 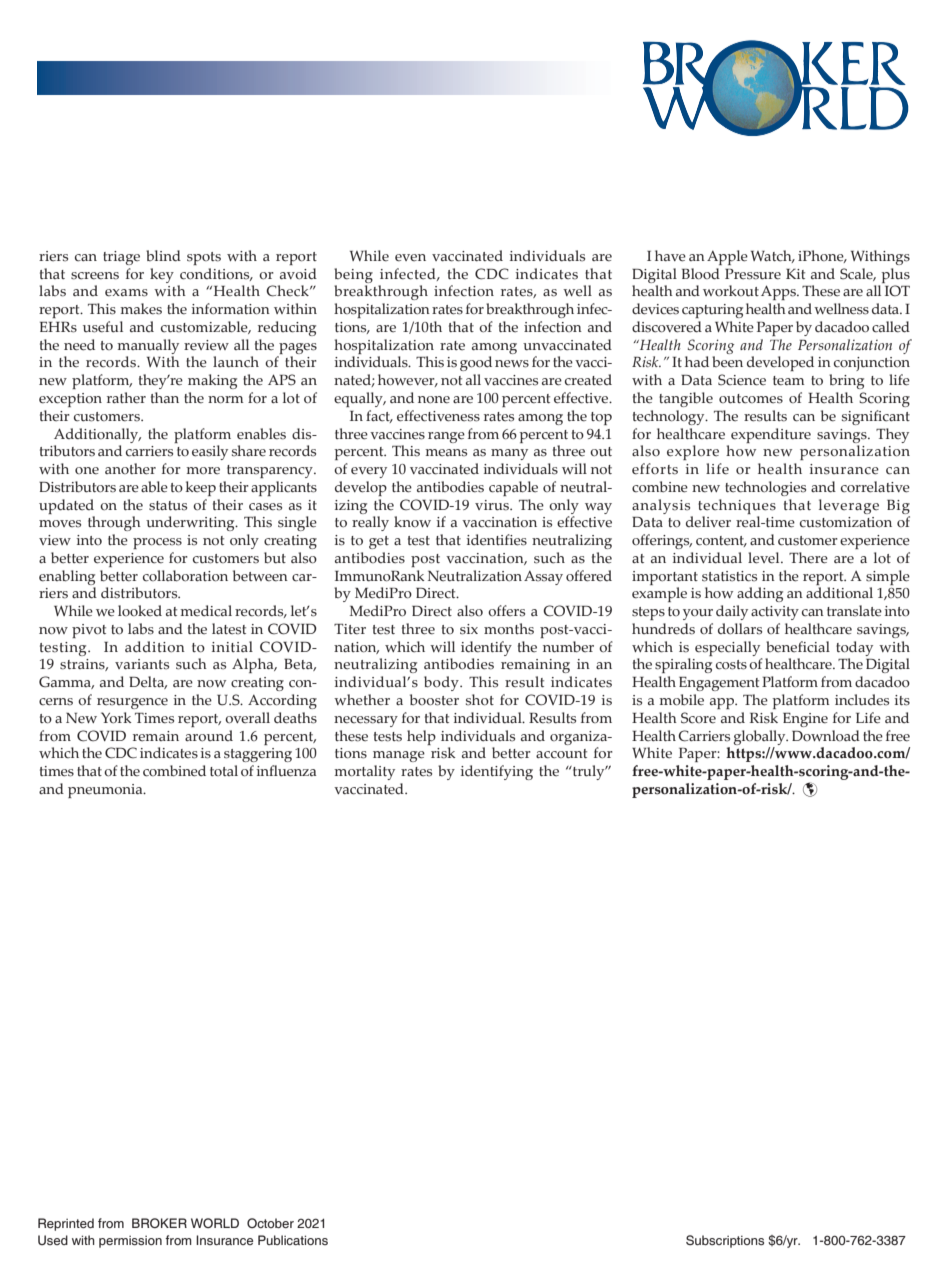 I want to click on virus, so click(x=493, y=505).
